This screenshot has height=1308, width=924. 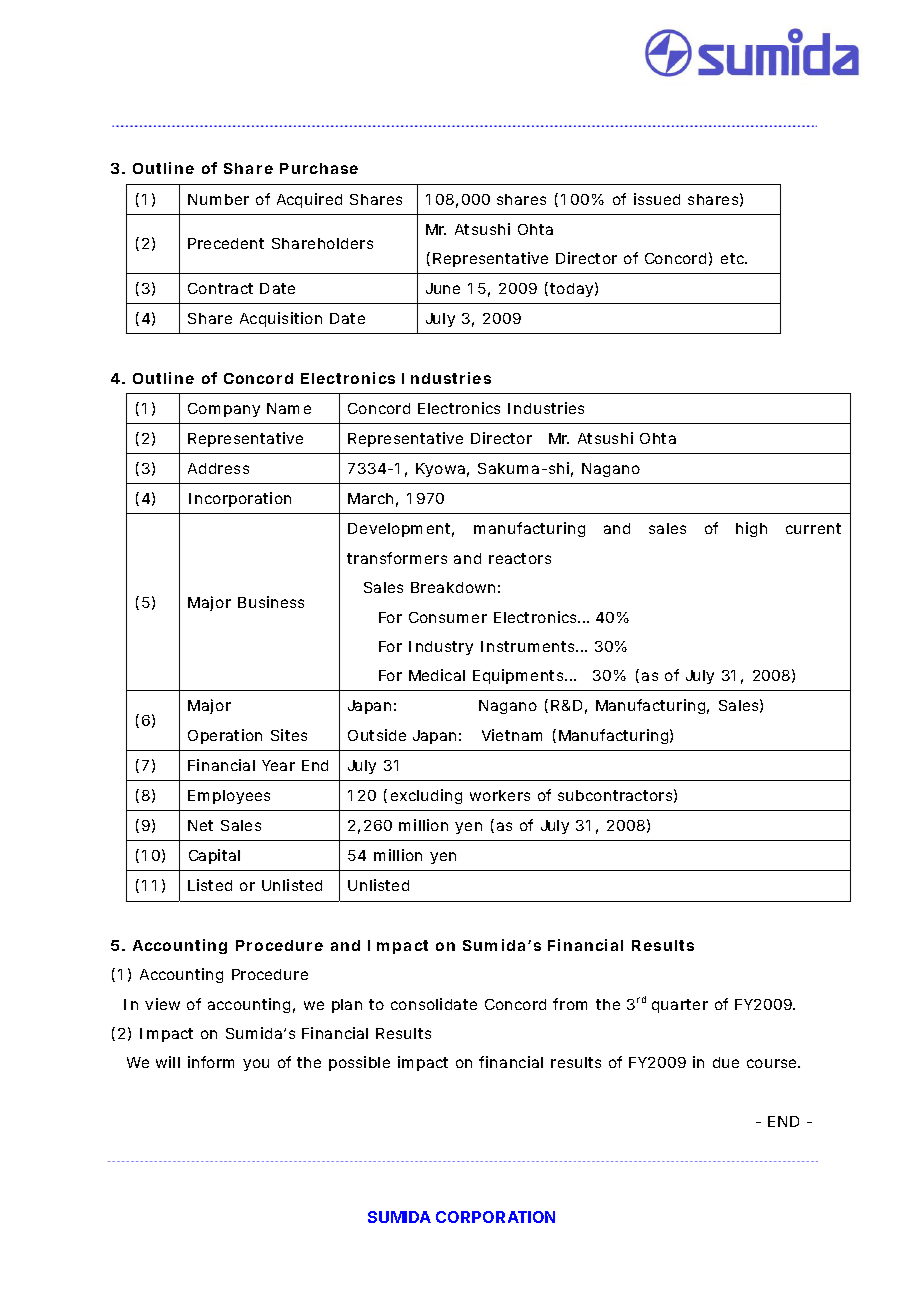 I want to click on June, so click(x=443, y=288).
